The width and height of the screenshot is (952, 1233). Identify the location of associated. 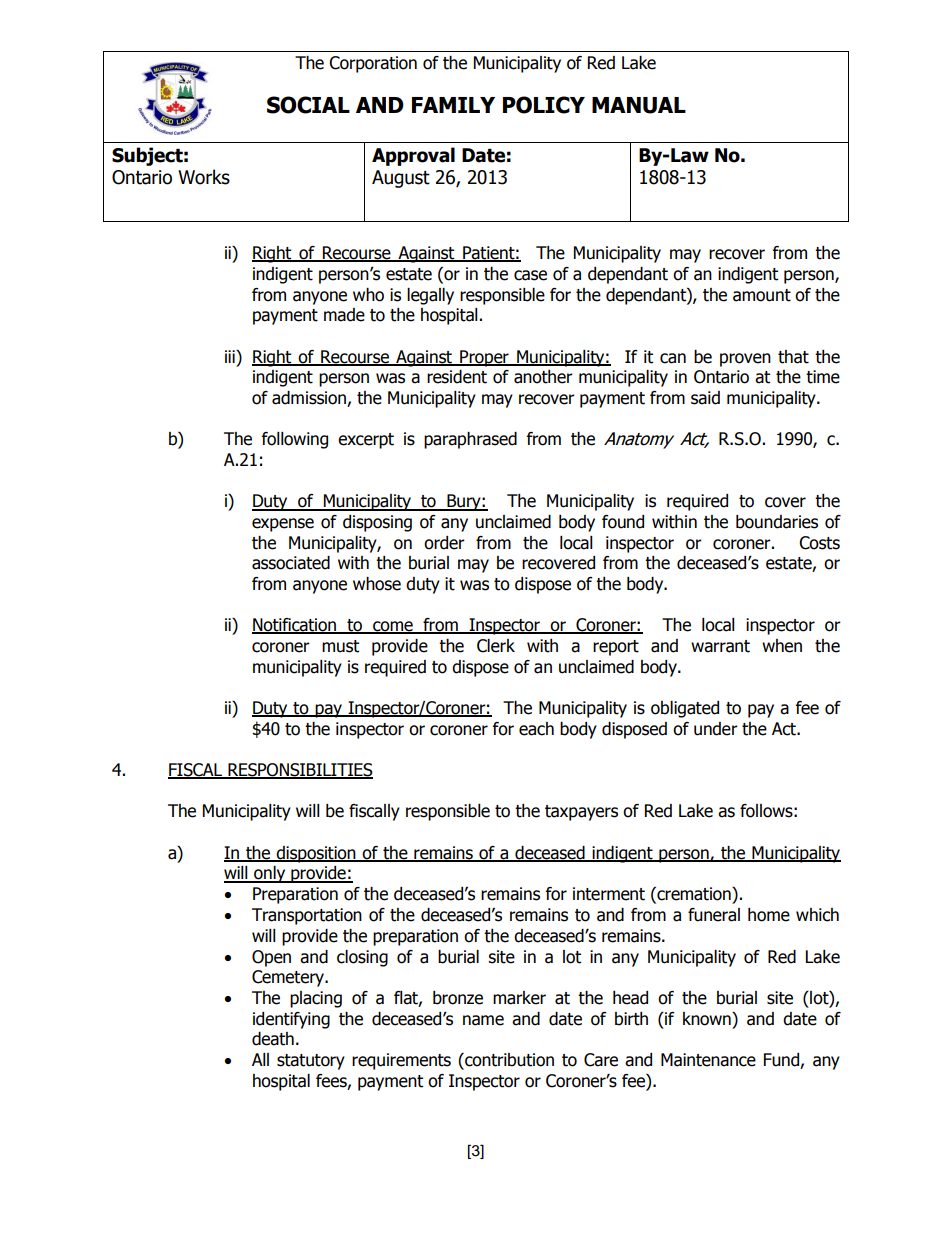
(291, 563).
